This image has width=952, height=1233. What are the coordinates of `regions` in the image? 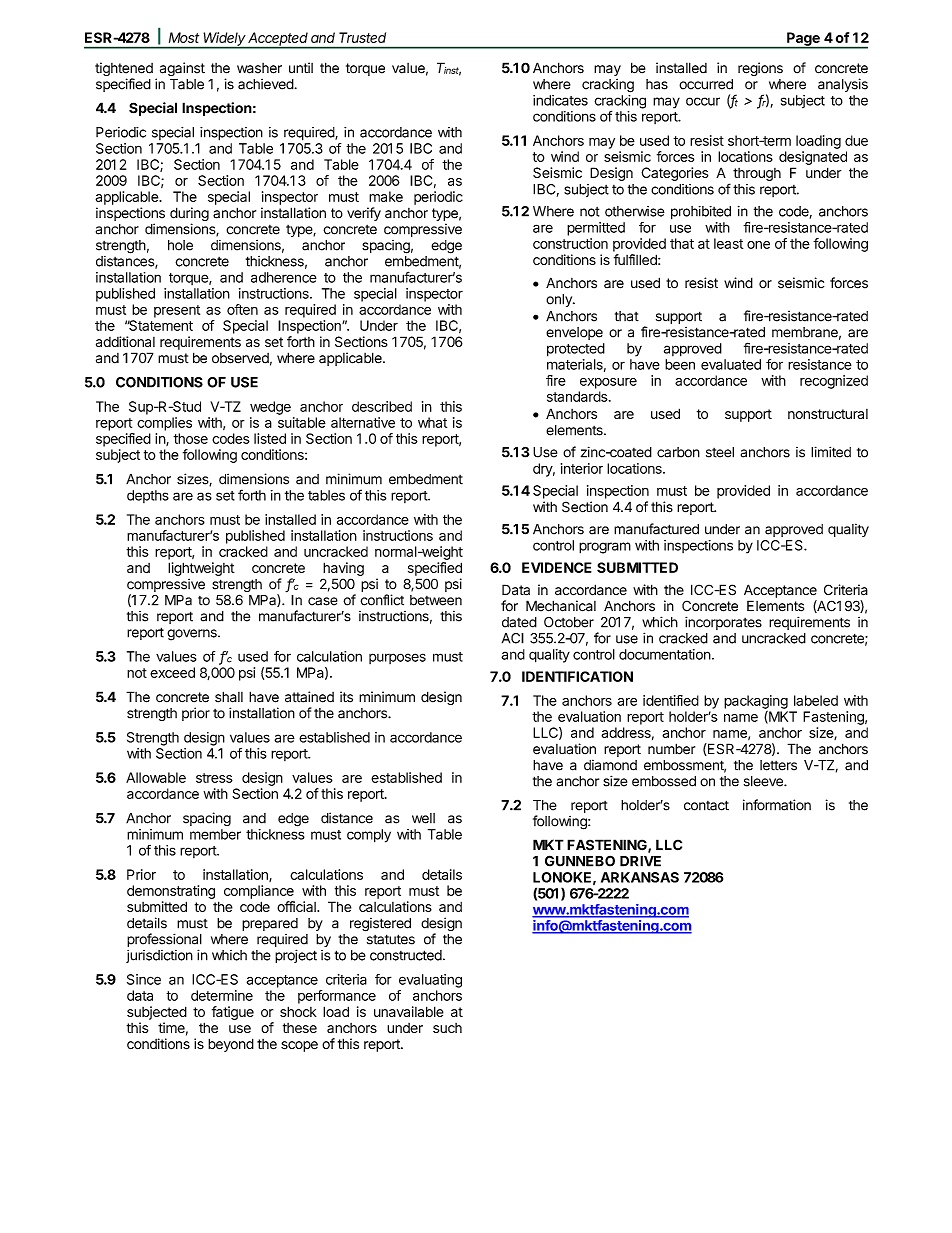 It's located at (760, 69).
